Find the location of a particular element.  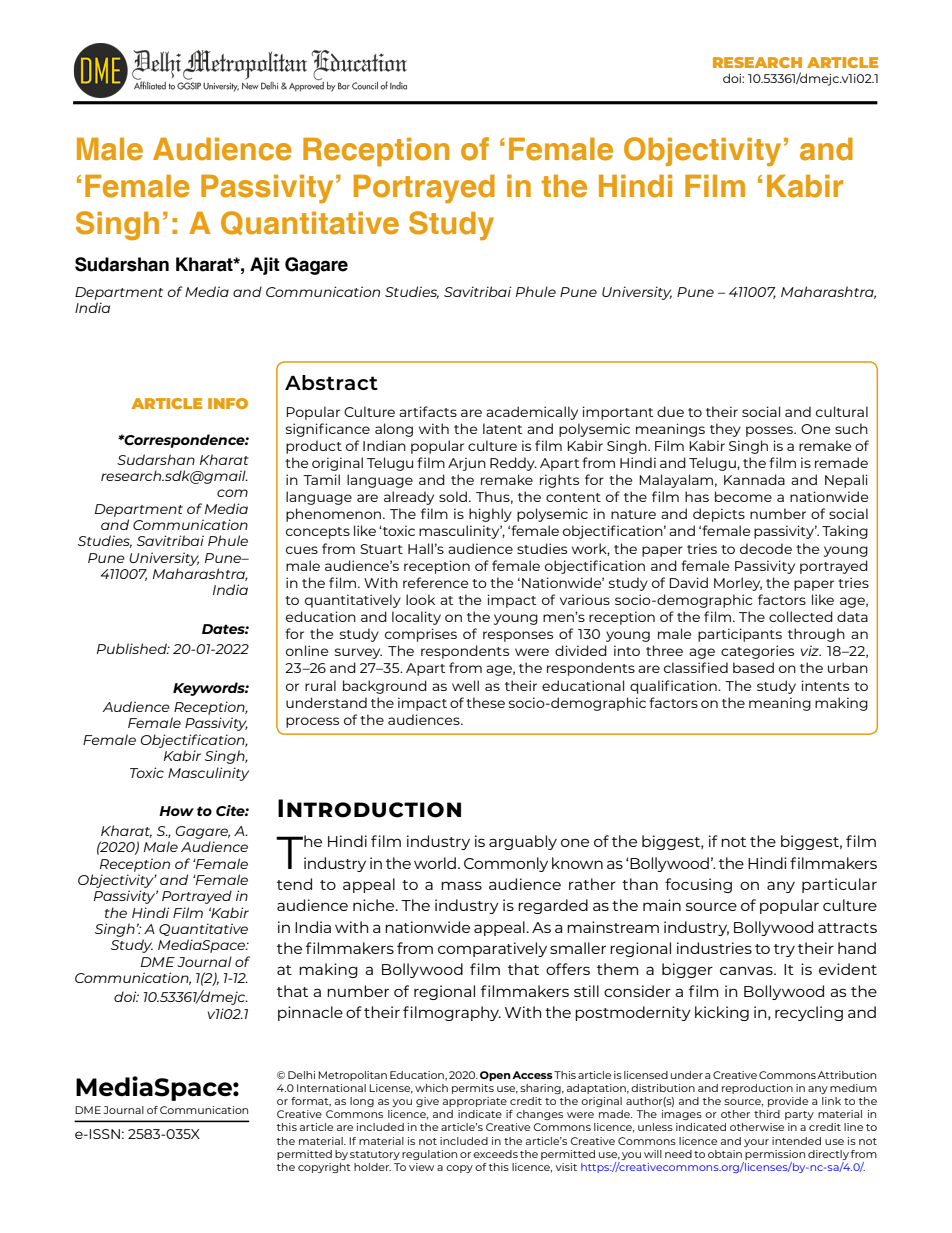

posses is located at coordinates (770, 431).
